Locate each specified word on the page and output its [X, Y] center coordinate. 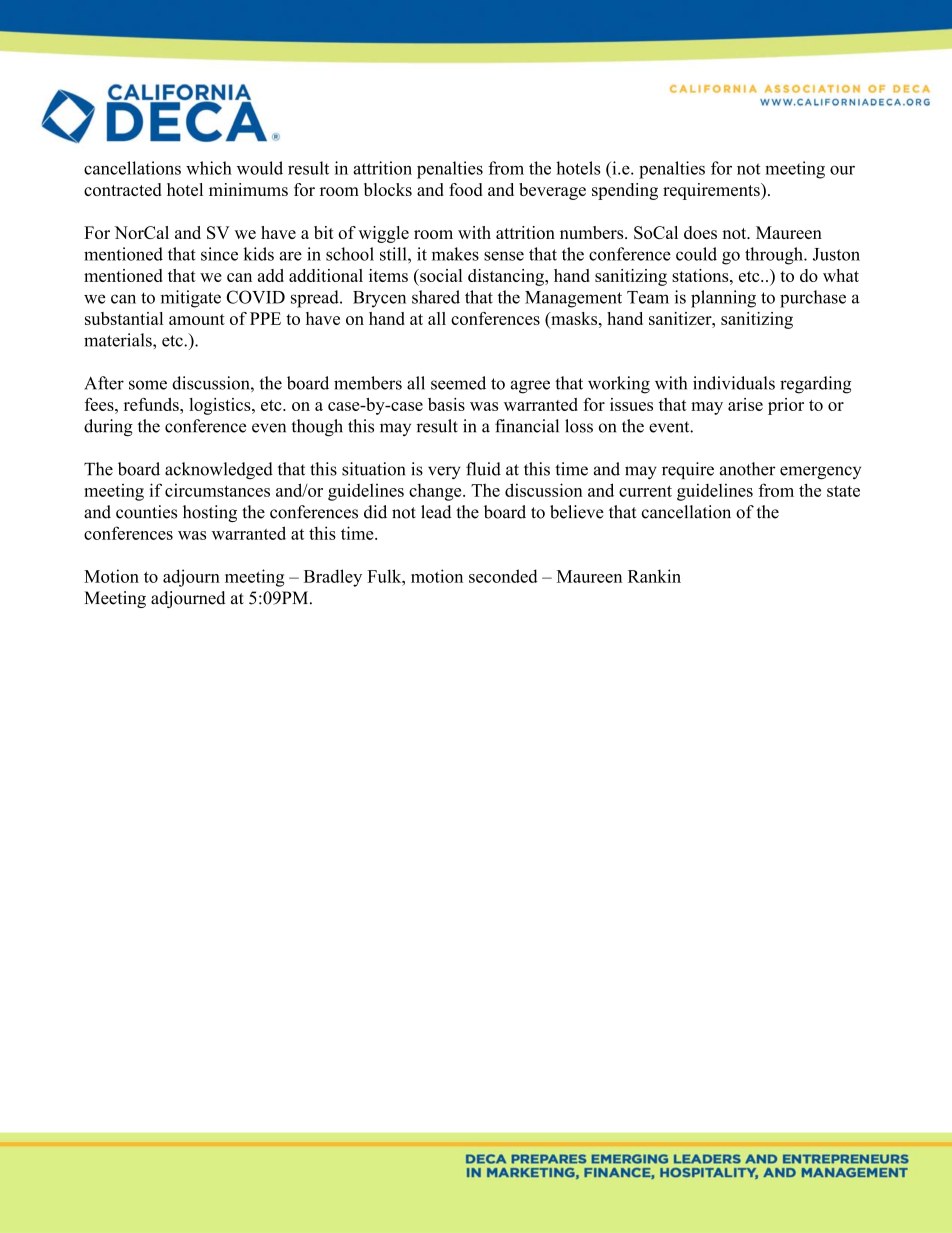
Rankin [654, 576]
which [209, 168]
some [148, 385]
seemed [458, 383]
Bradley [333, 578]
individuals [734, 383]
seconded [503, 576]
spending [625, 191]
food [466, 189]
